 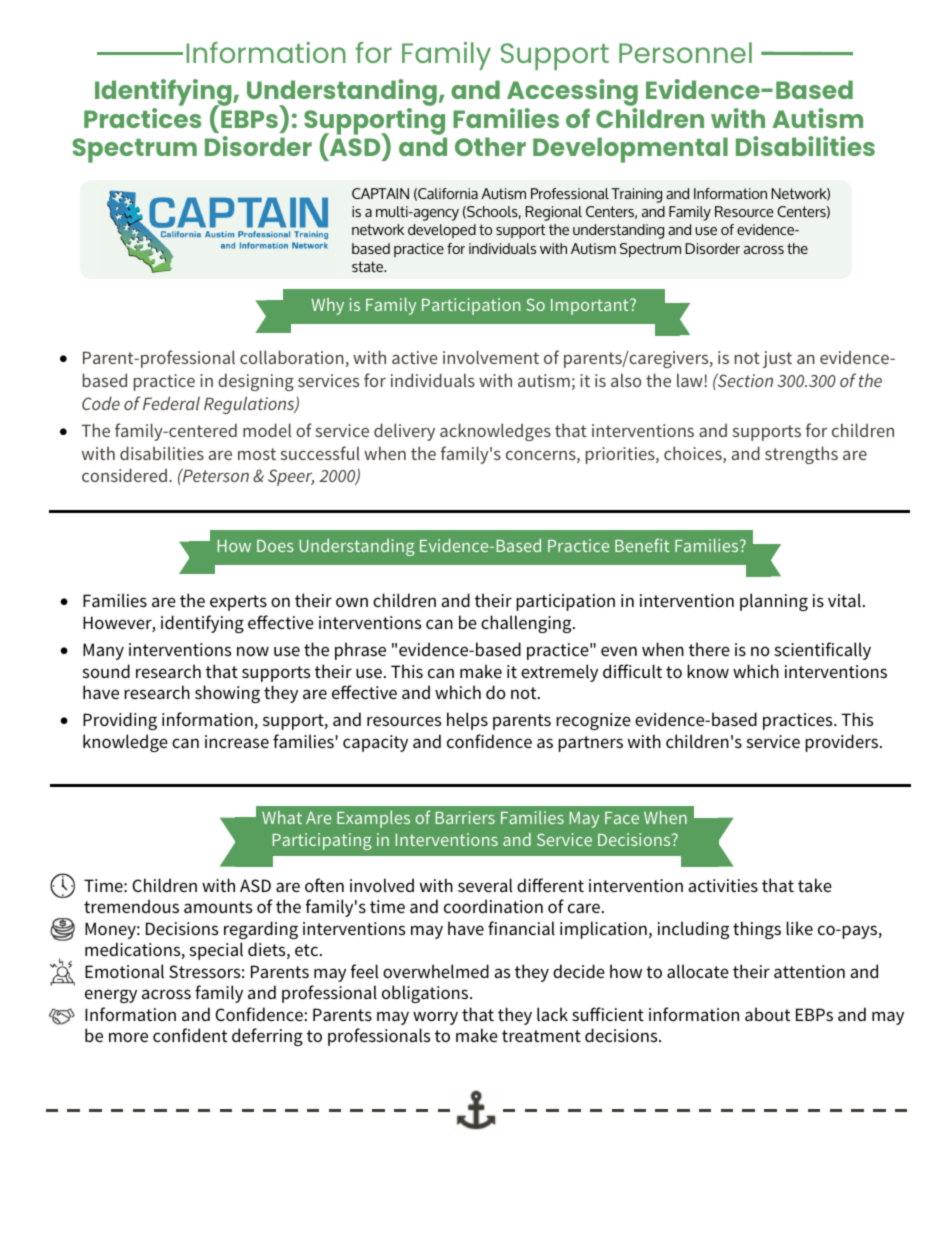 I want to click on involvement, so click(x=491, y=357).
